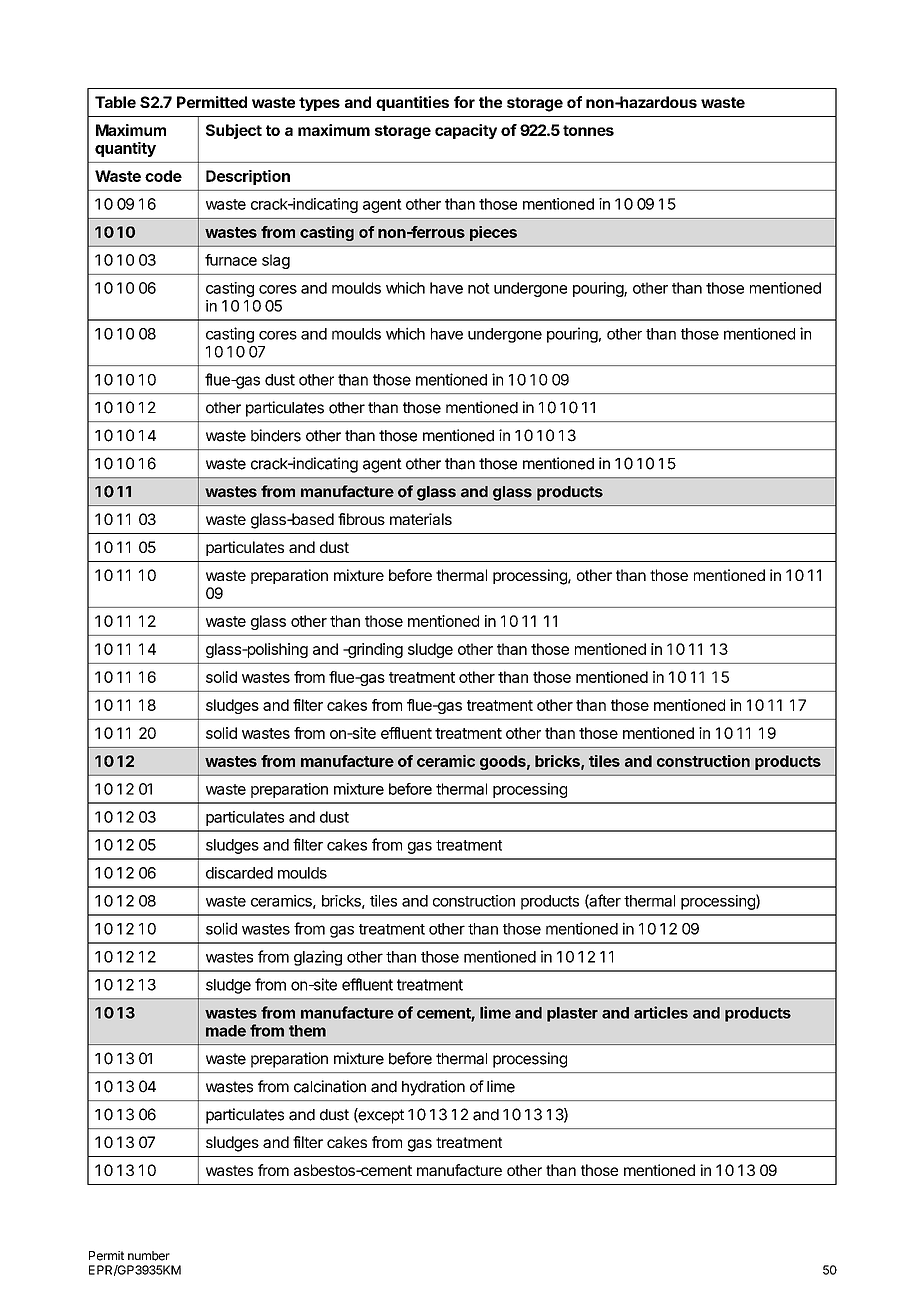  I want to click on quantities, so click(412, 103).
